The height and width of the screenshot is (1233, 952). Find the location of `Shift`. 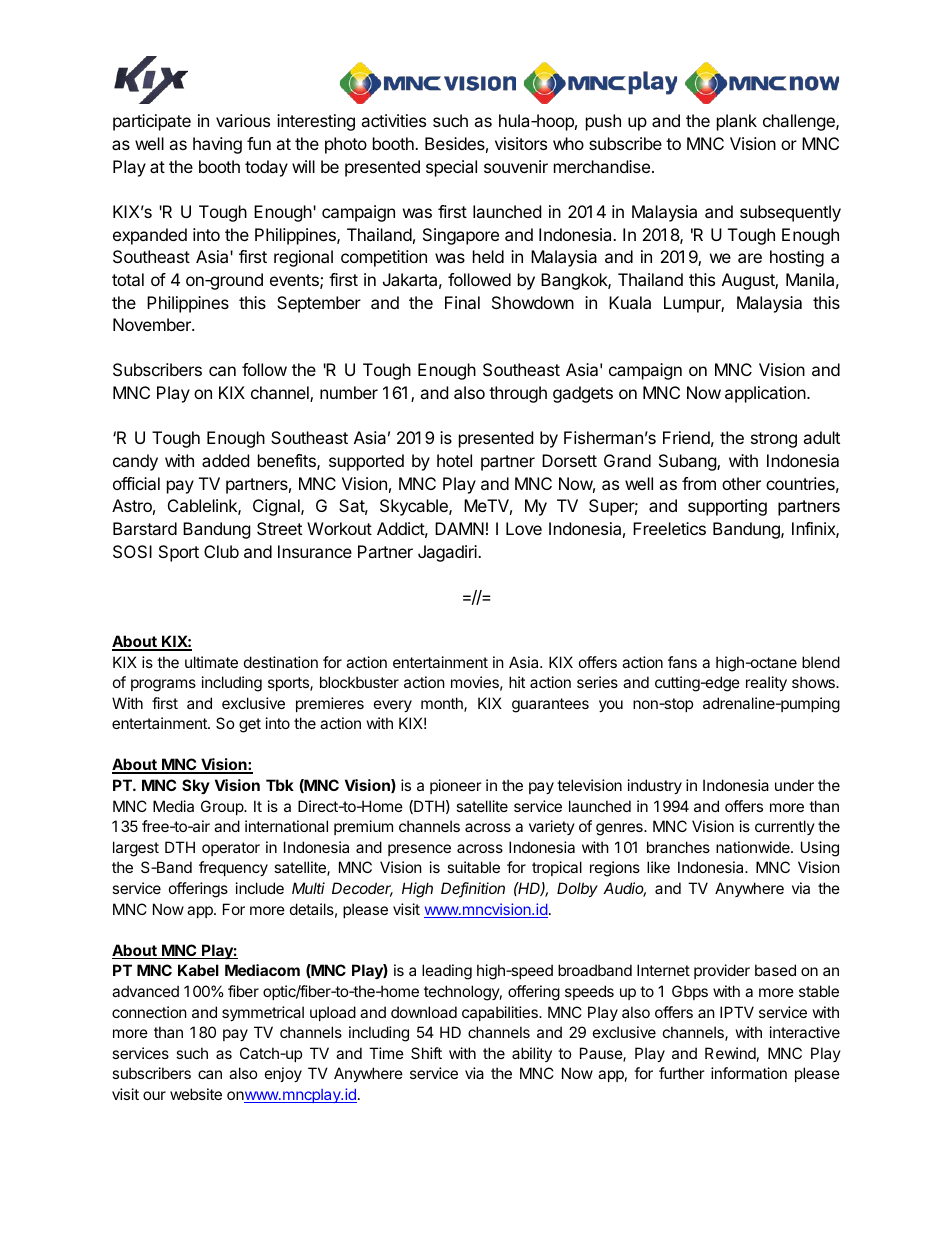

Shift is located at coordinates (426, 1053).
